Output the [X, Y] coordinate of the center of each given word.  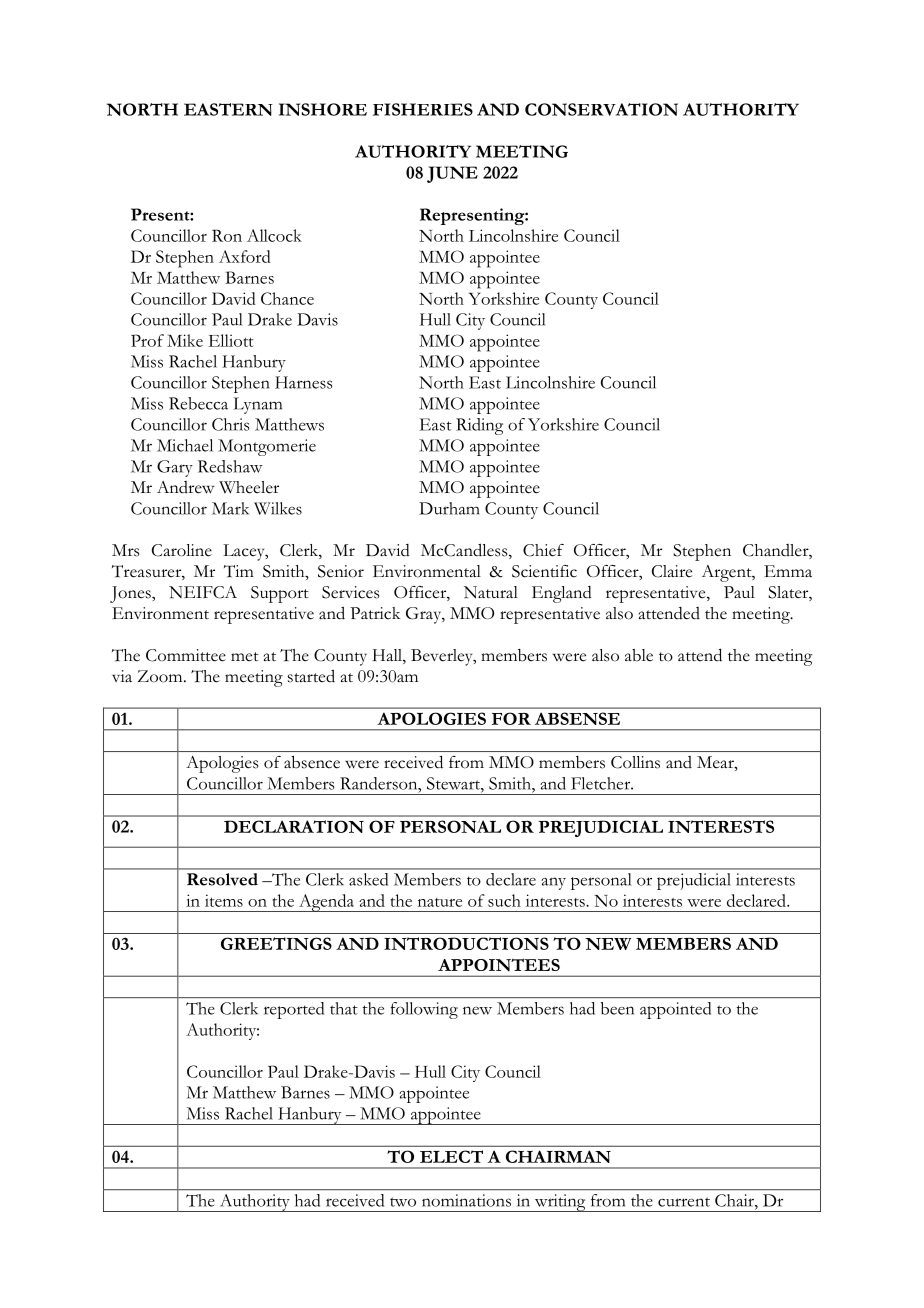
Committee [186, 655]
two [403, 1202]
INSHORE [323, 109]
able [639, 655]
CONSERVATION [601, 109]
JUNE [452, 174]
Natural [491, 592]
